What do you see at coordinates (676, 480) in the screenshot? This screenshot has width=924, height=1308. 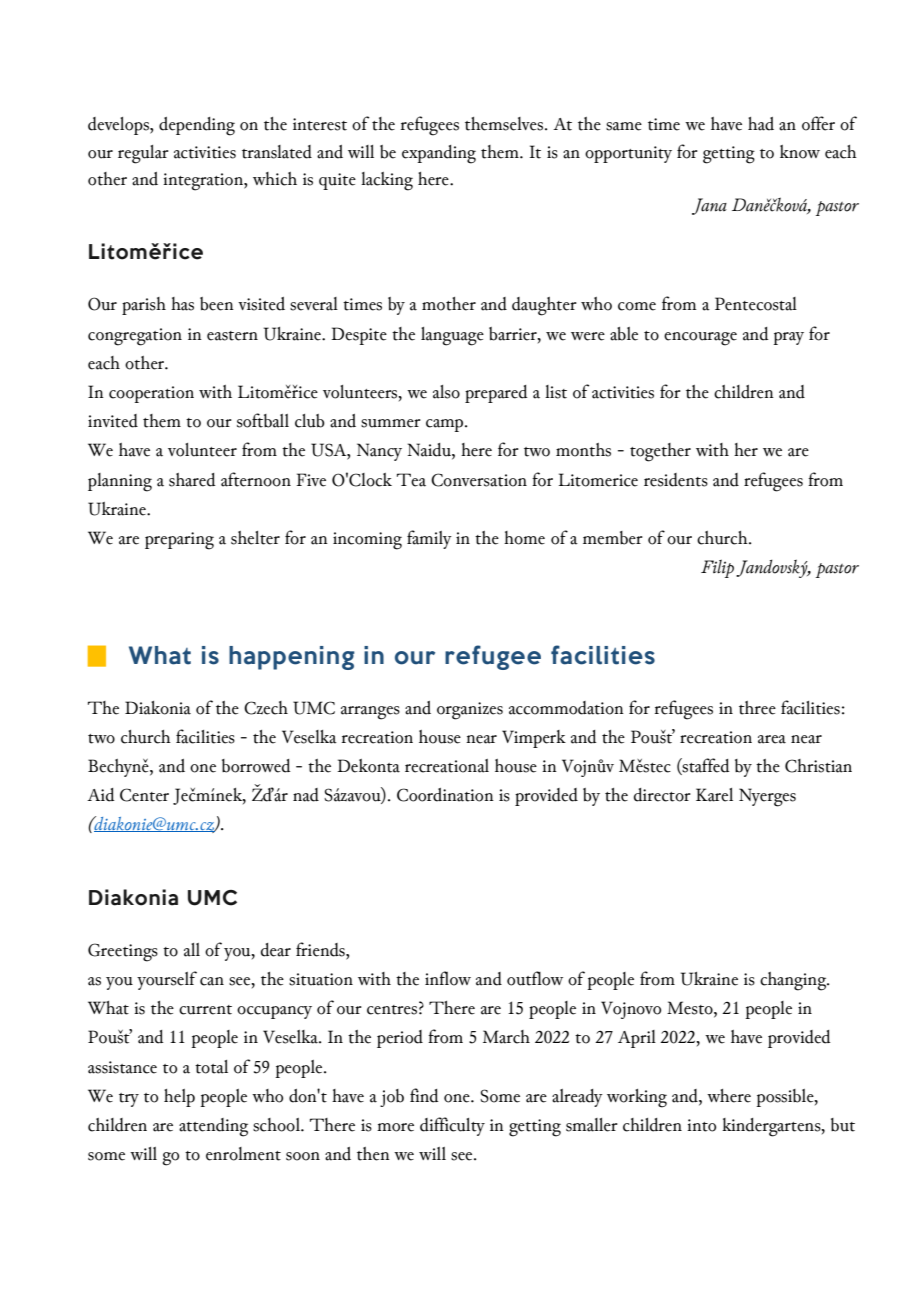 I see `residents` at bounding box center [676, 480].
